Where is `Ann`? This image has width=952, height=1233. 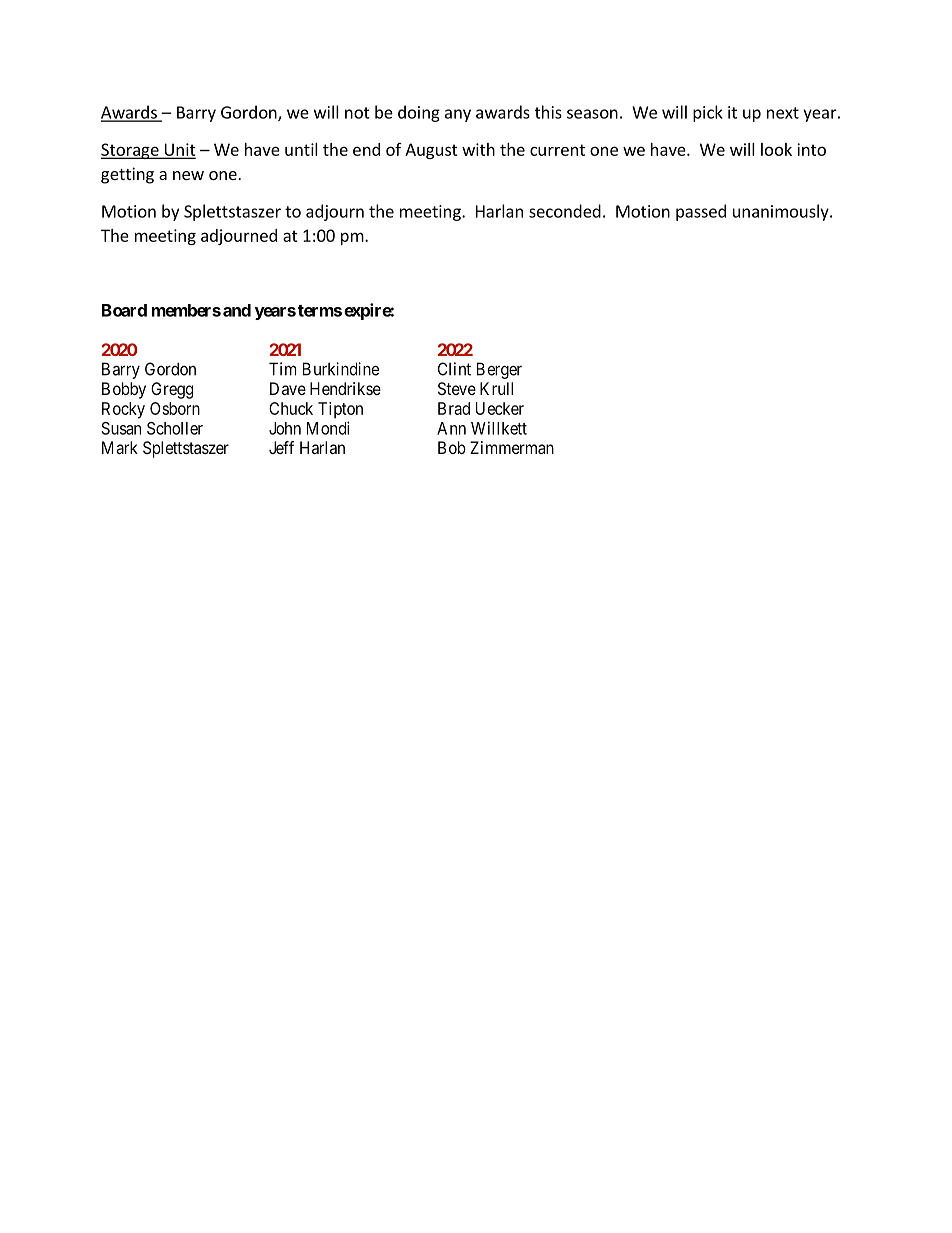 Ann is located at coordinates (451, 428).
